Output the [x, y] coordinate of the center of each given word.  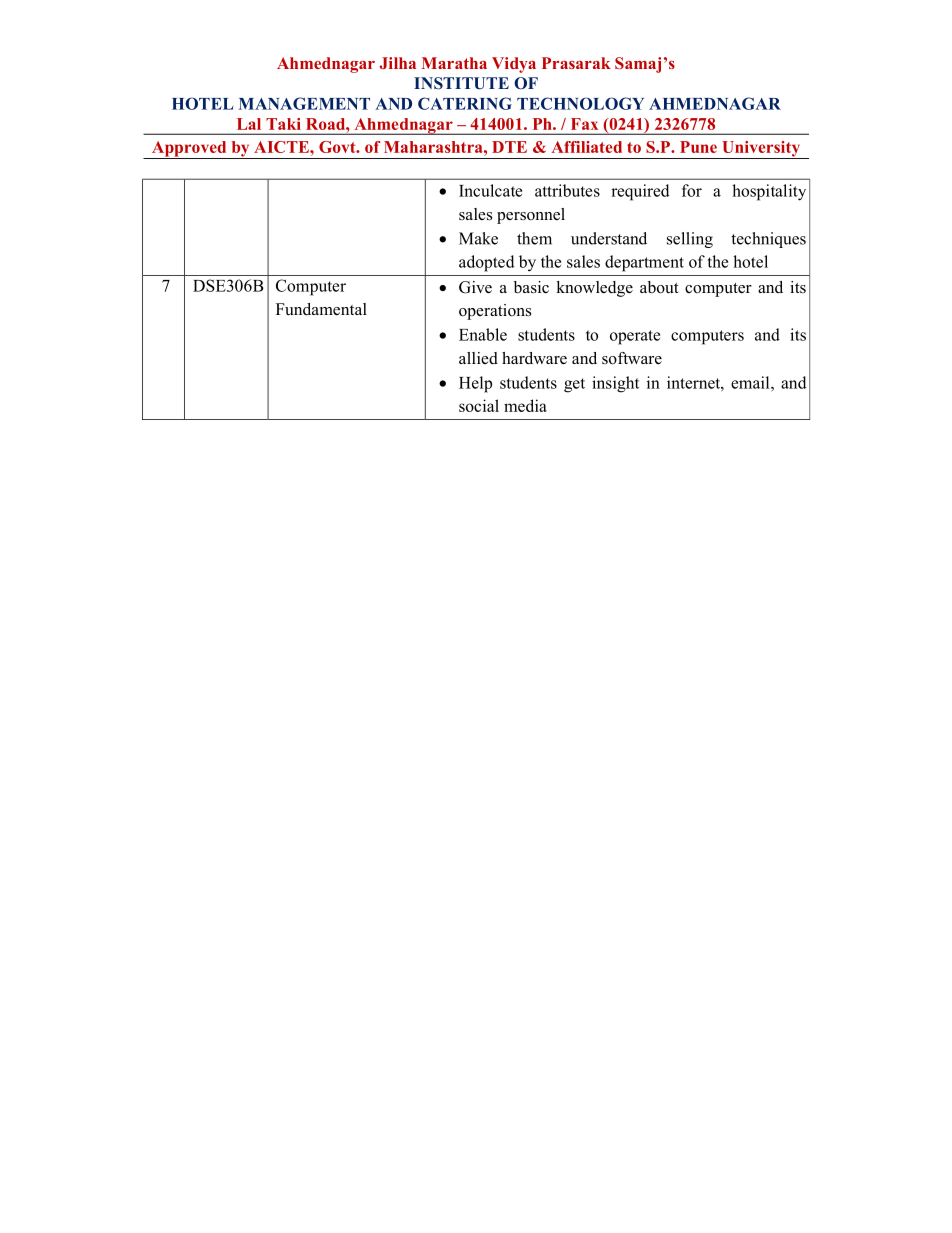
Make [478, 238]
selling [690, 240]
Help [475, 384]
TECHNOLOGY [580, 103]
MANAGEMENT [304, 103]
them [534, 238]
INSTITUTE [461, 83]
